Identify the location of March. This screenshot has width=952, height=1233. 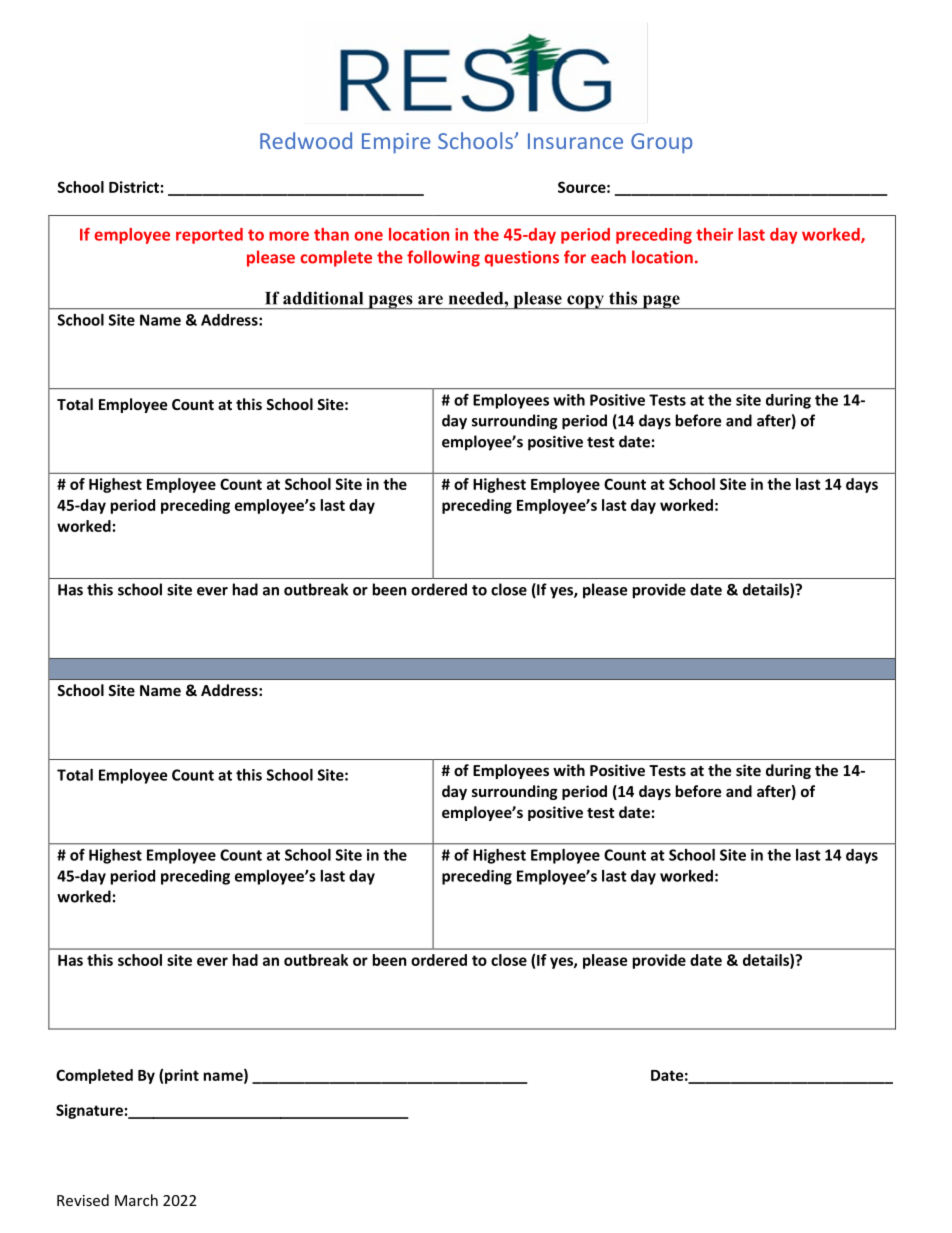
(136, 1200).
